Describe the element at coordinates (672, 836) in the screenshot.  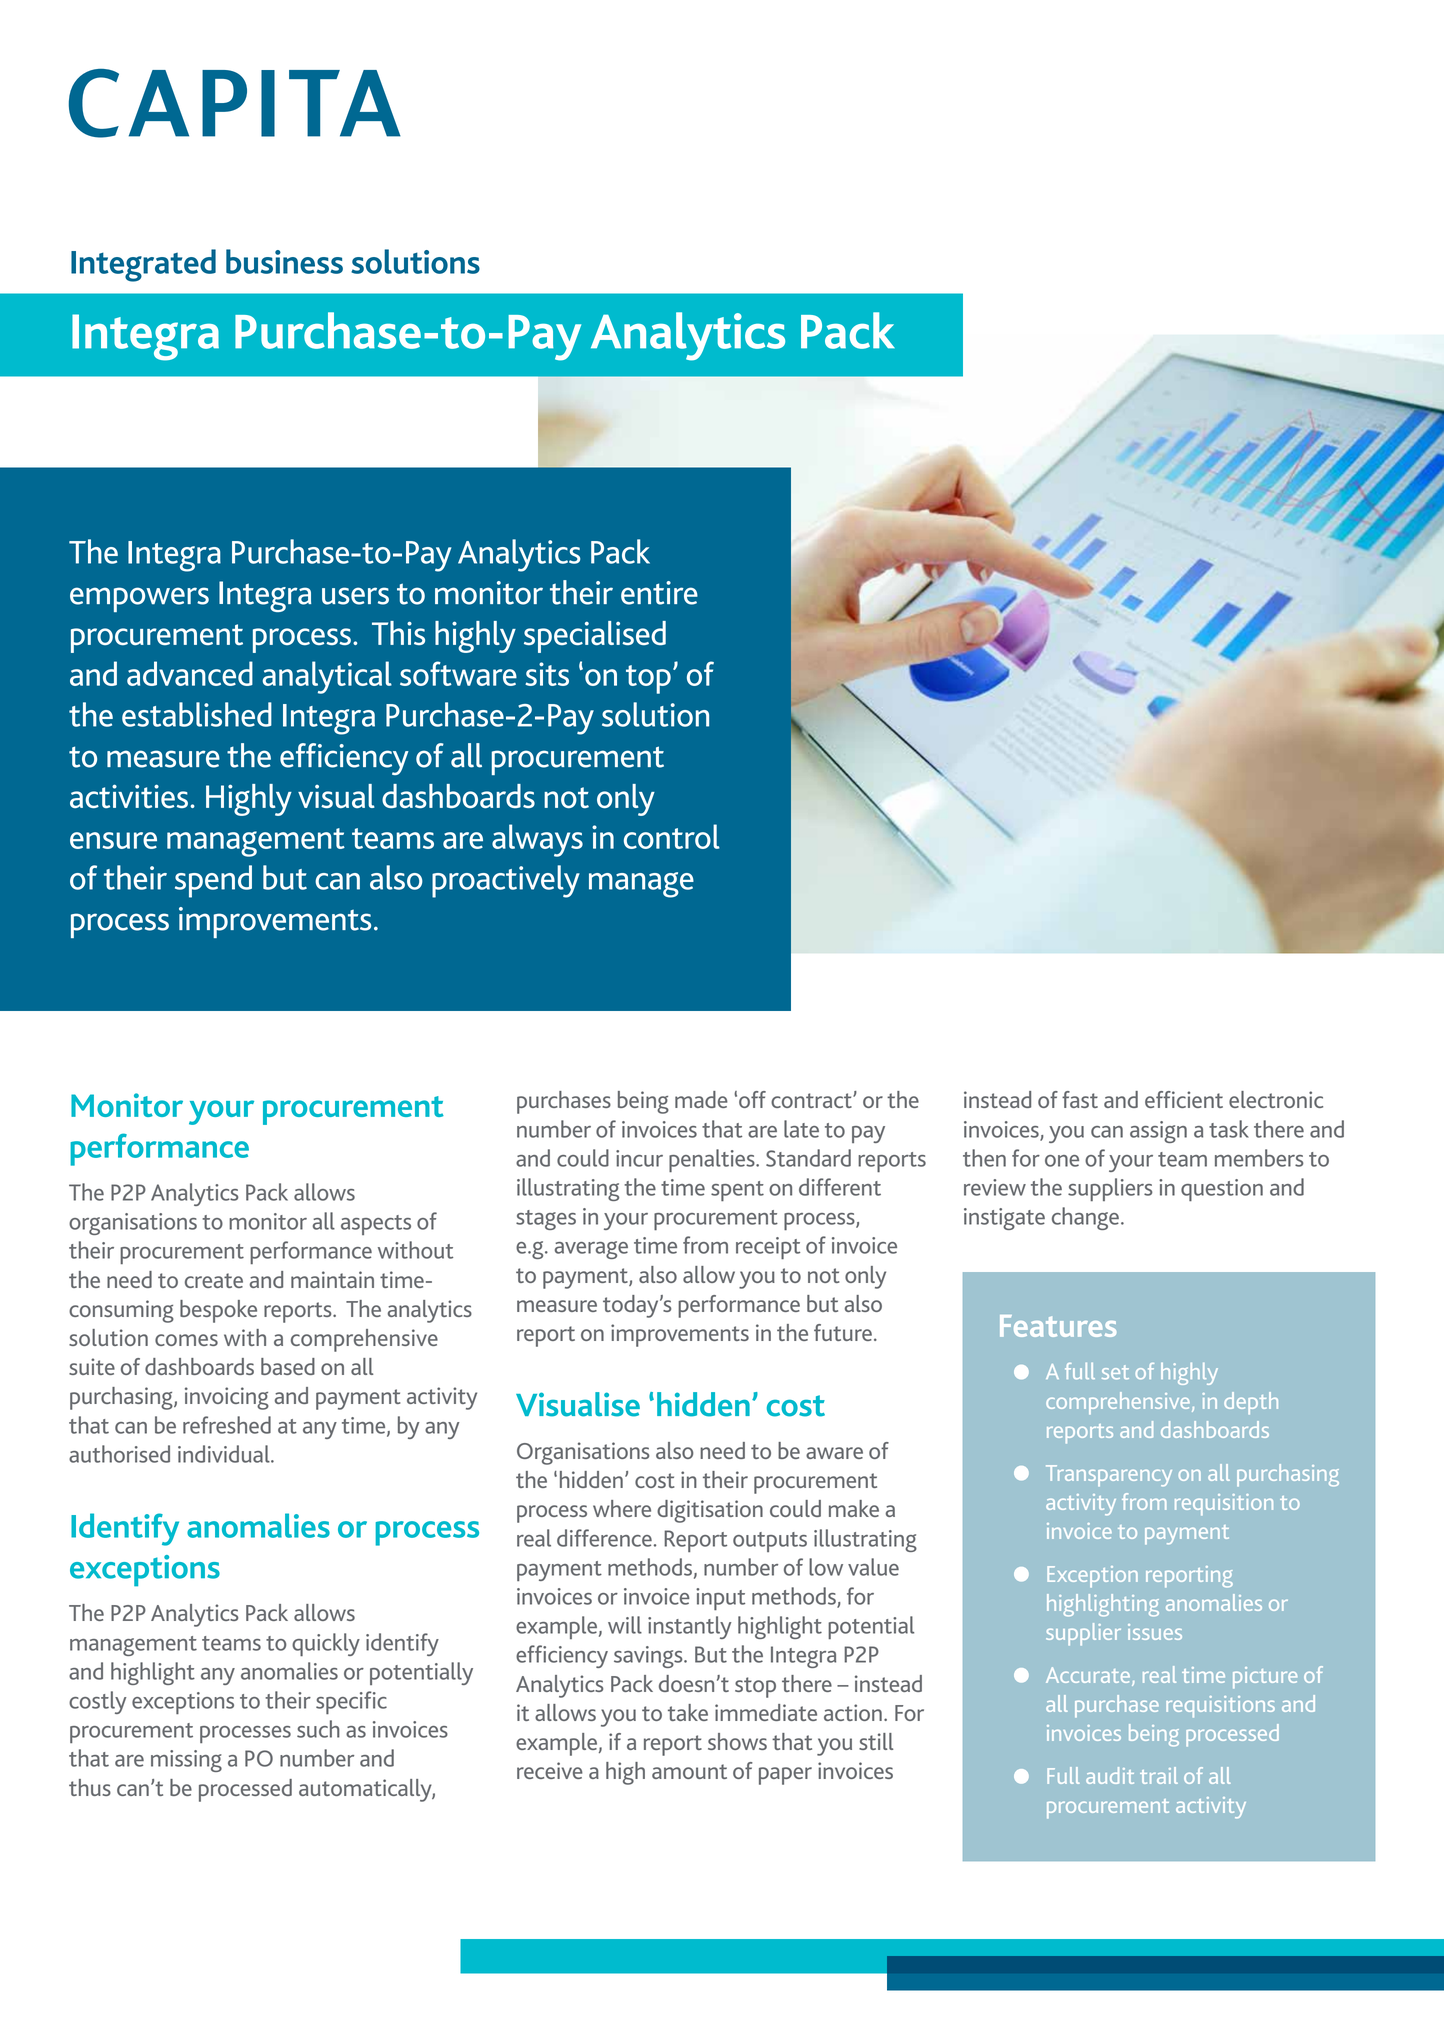
I see `control` at that location.
